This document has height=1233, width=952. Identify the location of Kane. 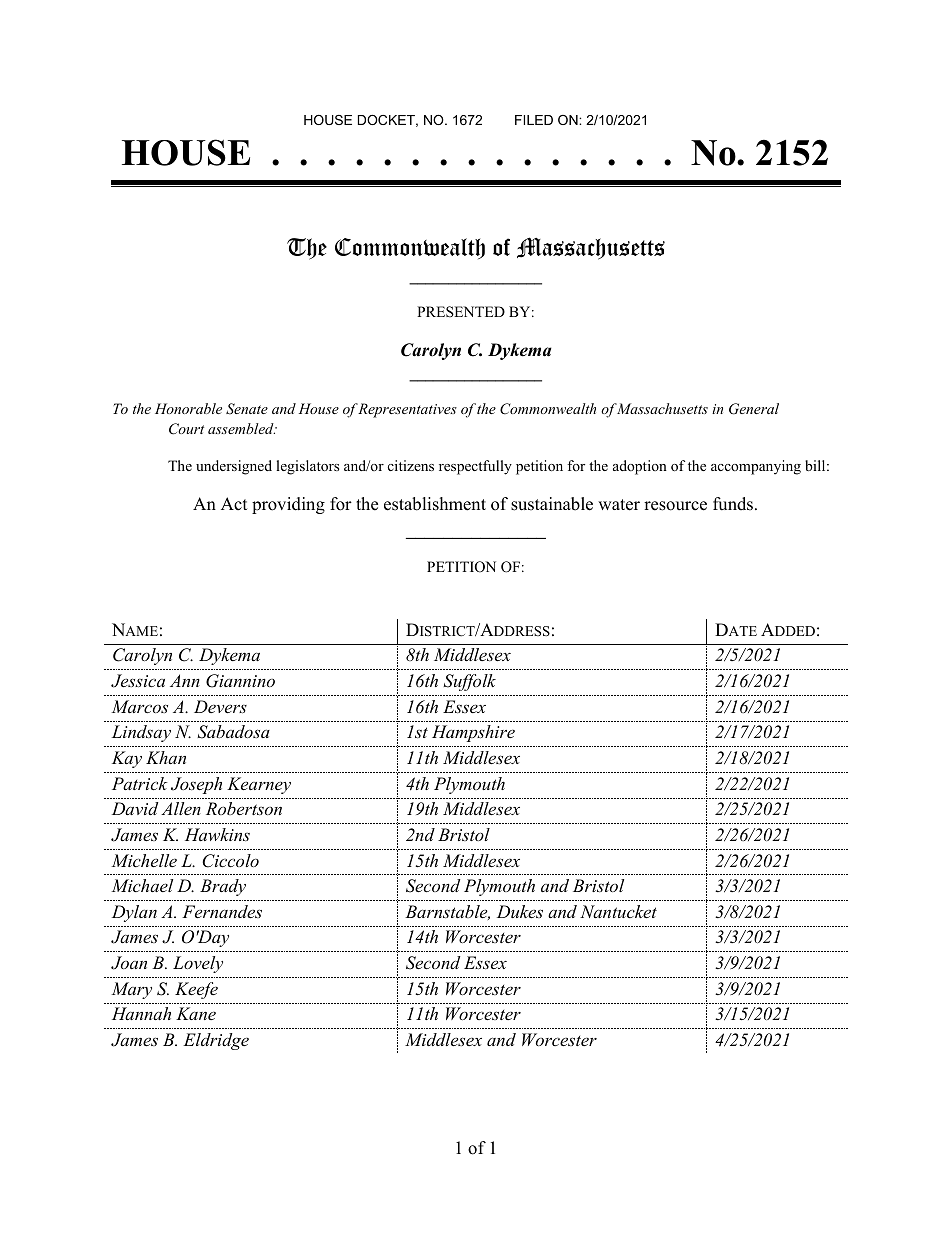
(196, 1013).
